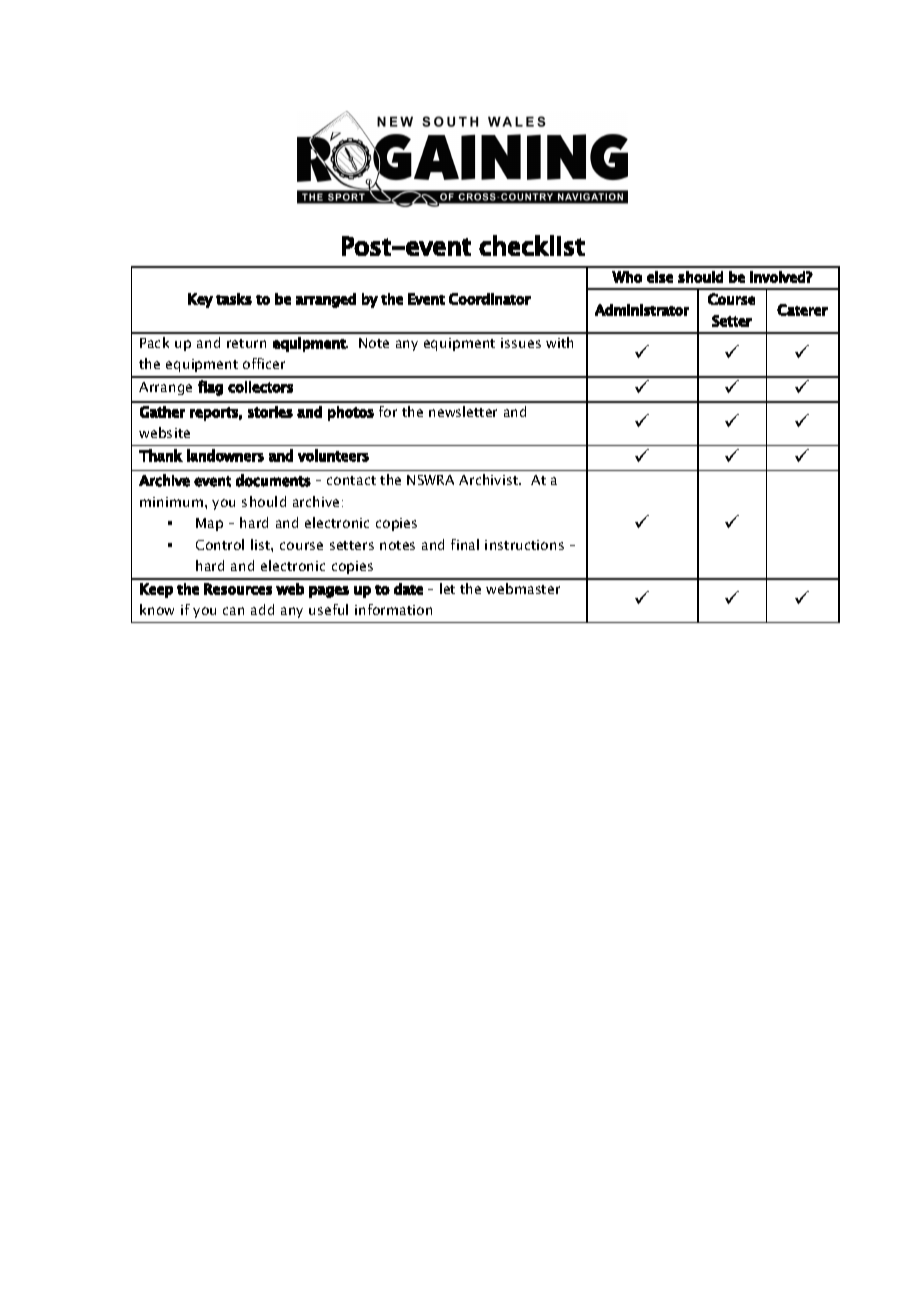  I want to click on minimum, so click(171, 502).
